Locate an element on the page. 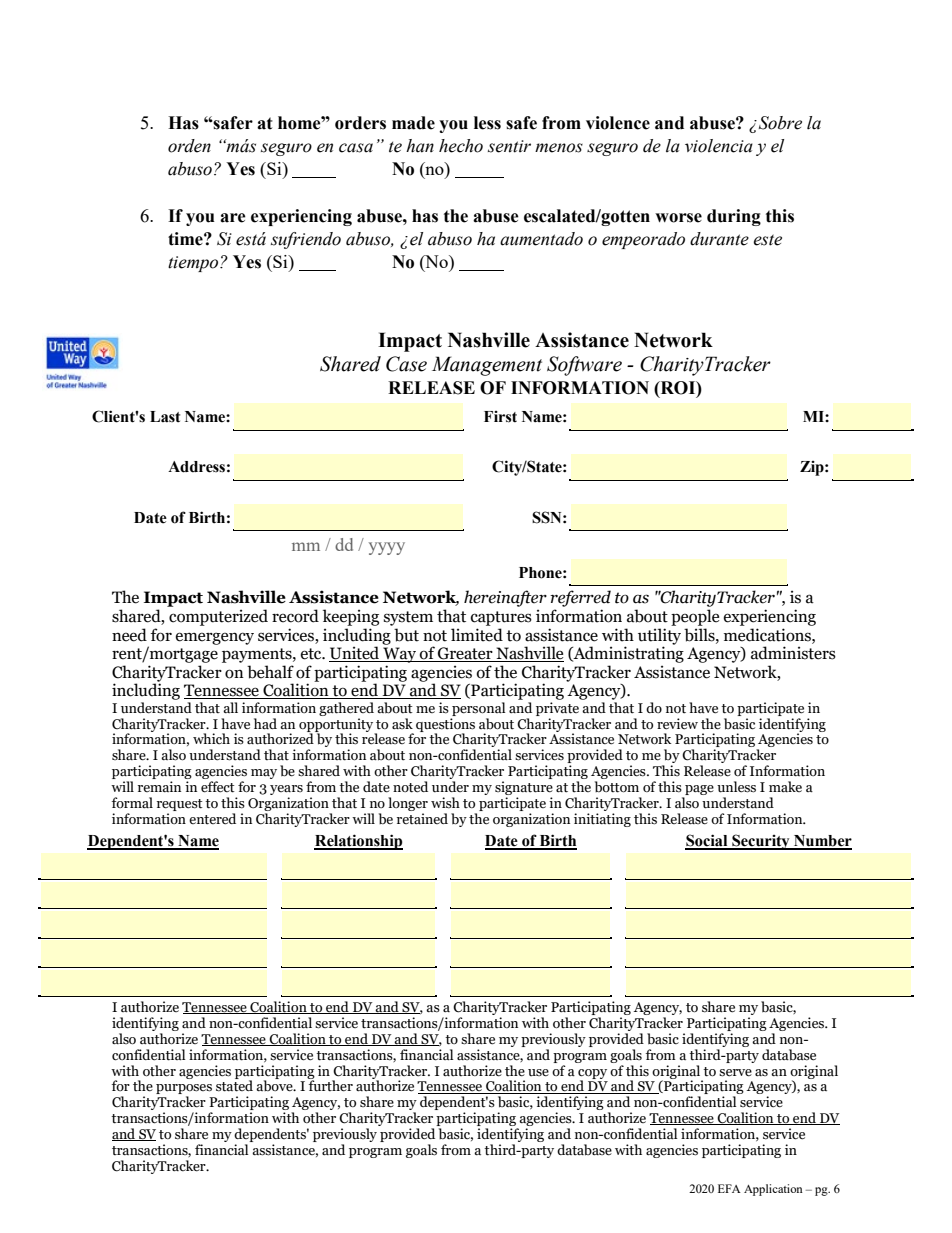 The width and height of the image is (952, 1233). orden is located at coordinates (189, 146).
